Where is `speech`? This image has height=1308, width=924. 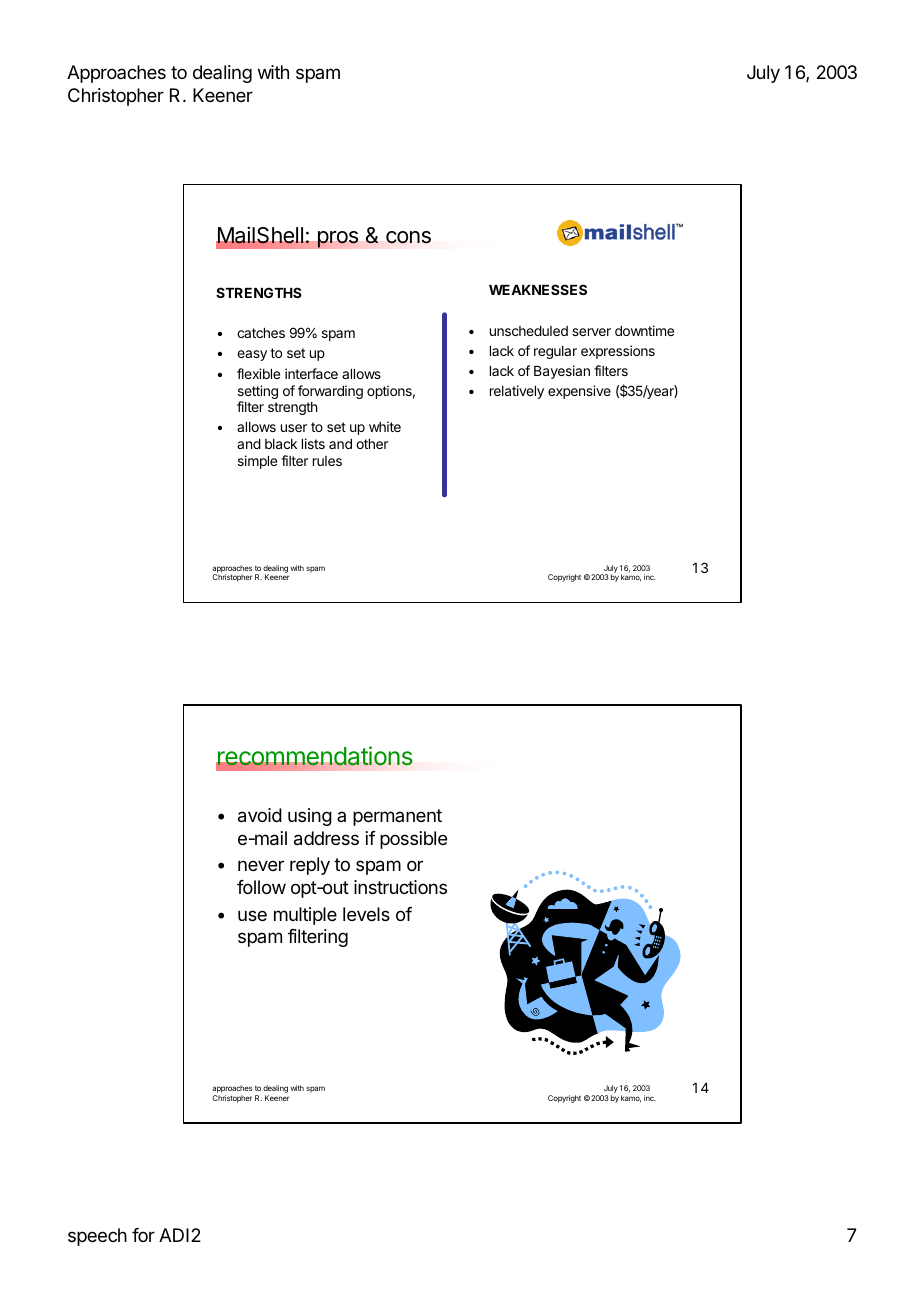
speech is located at coordinates (97, 1237).
